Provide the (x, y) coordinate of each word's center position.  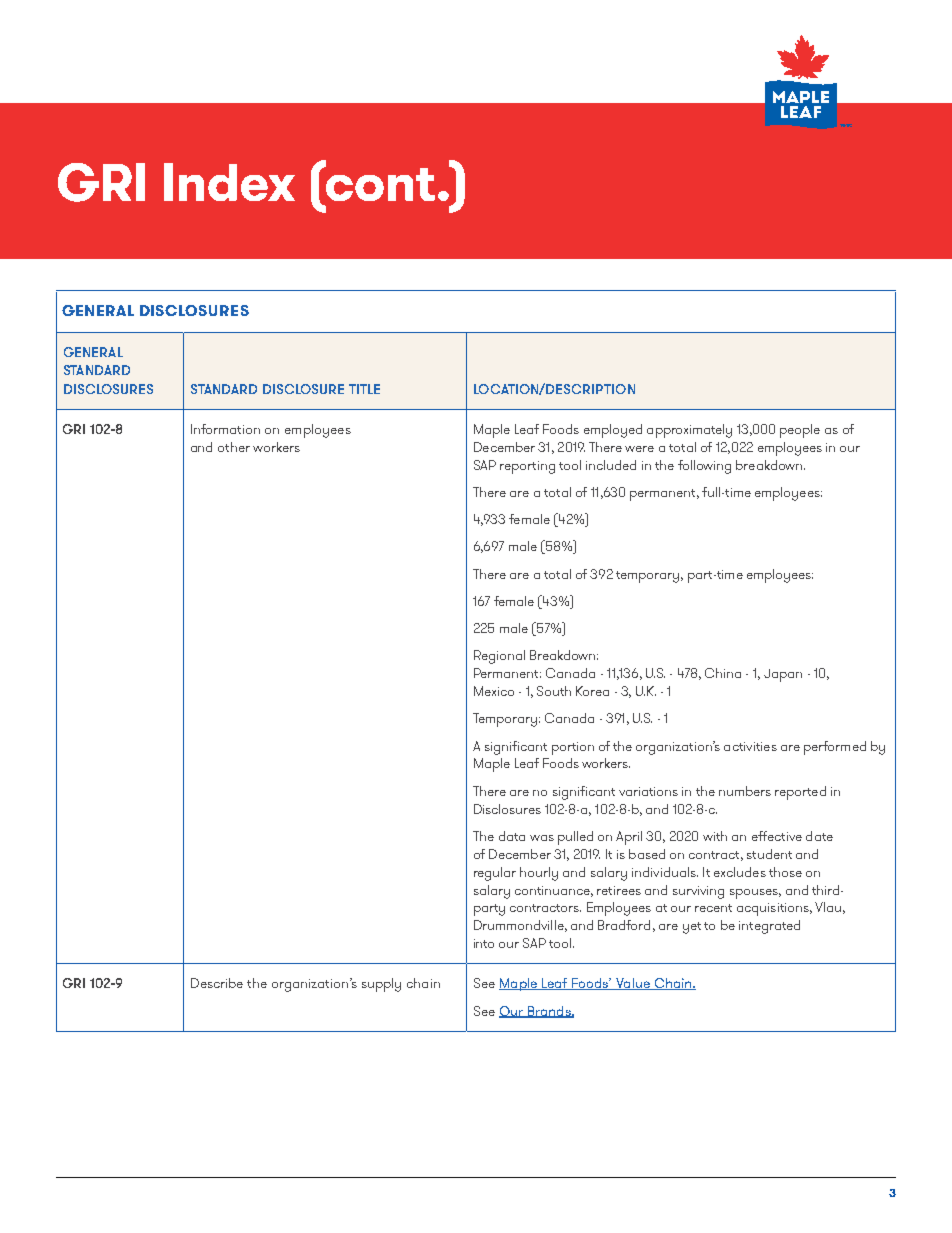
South (554, 691)
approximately (689, 431)
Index (229, 182)
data (512, 836)
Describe (217, 983)
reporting (527, 467)
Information (225, 429)
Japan (783, 675)
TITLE (364, 389)
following (704, 467)
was (542, 838)
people (800, 431)
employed (613, 431)
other (234, 447)
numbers (745, 791)
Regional (499, 657)
